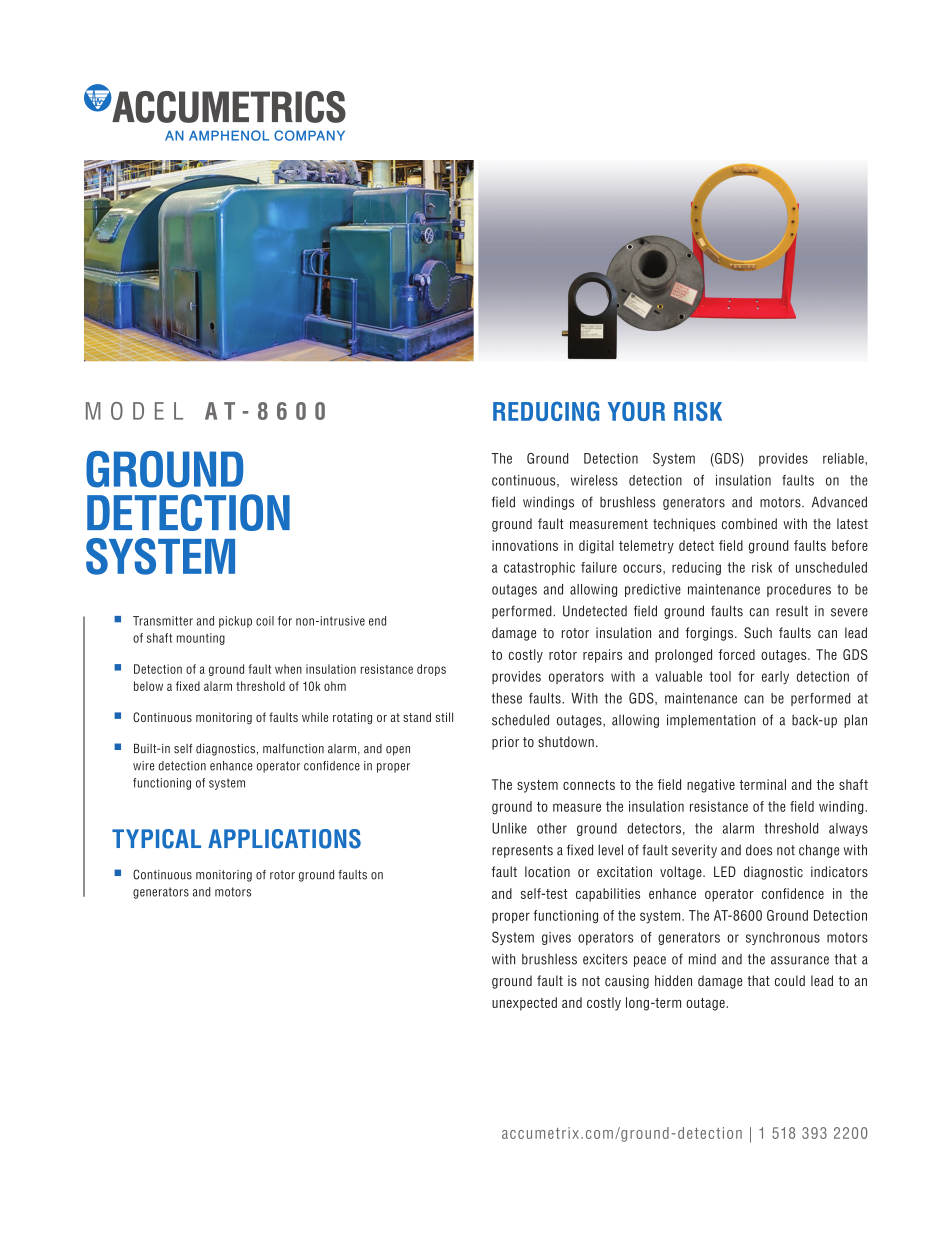  What do you see at coordinates (636, 411) in the page?
I see `YOUR` at bounding box center [636, 411].
